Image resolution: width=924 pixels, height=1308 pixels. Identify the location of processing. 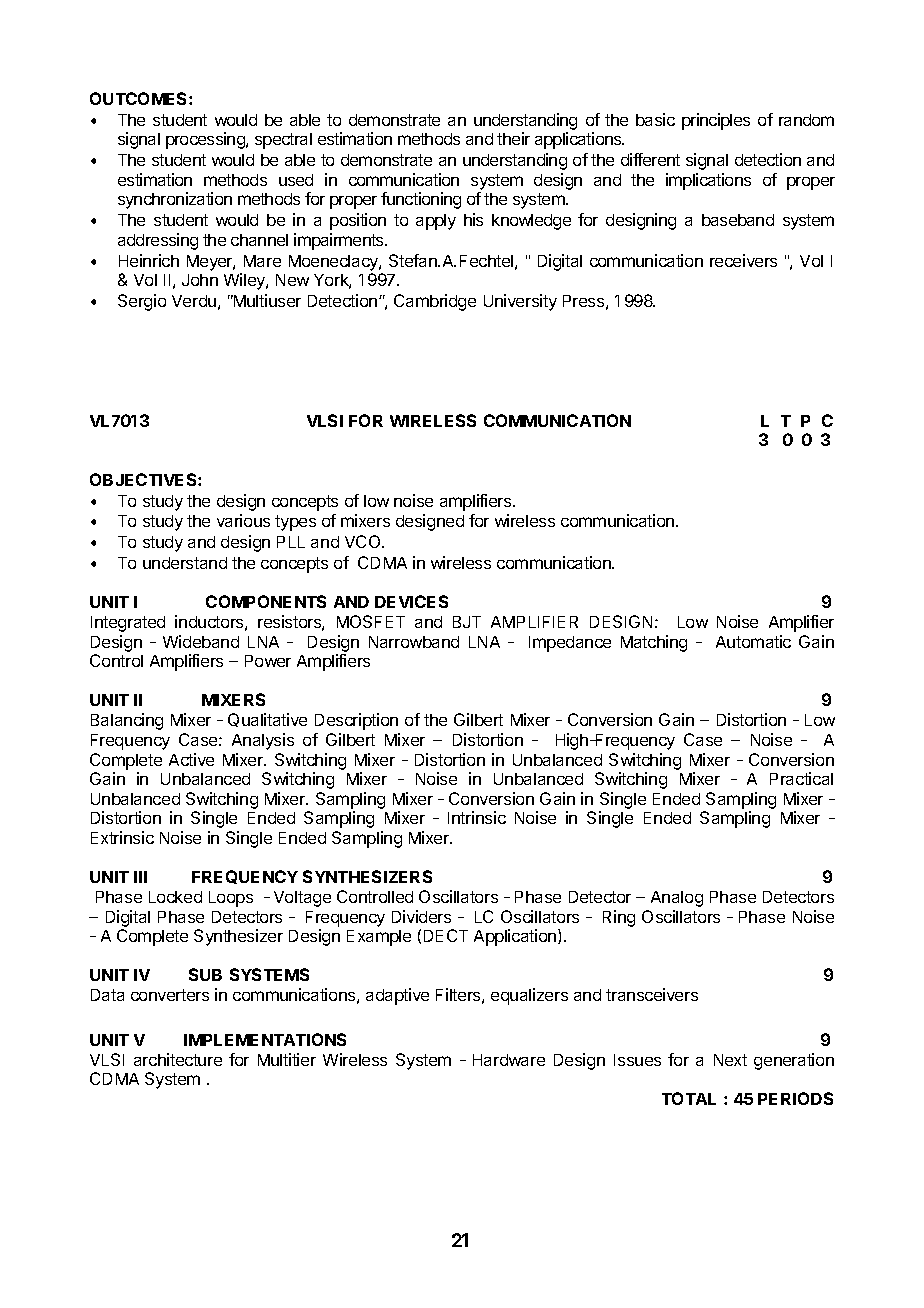
(206, 140).
